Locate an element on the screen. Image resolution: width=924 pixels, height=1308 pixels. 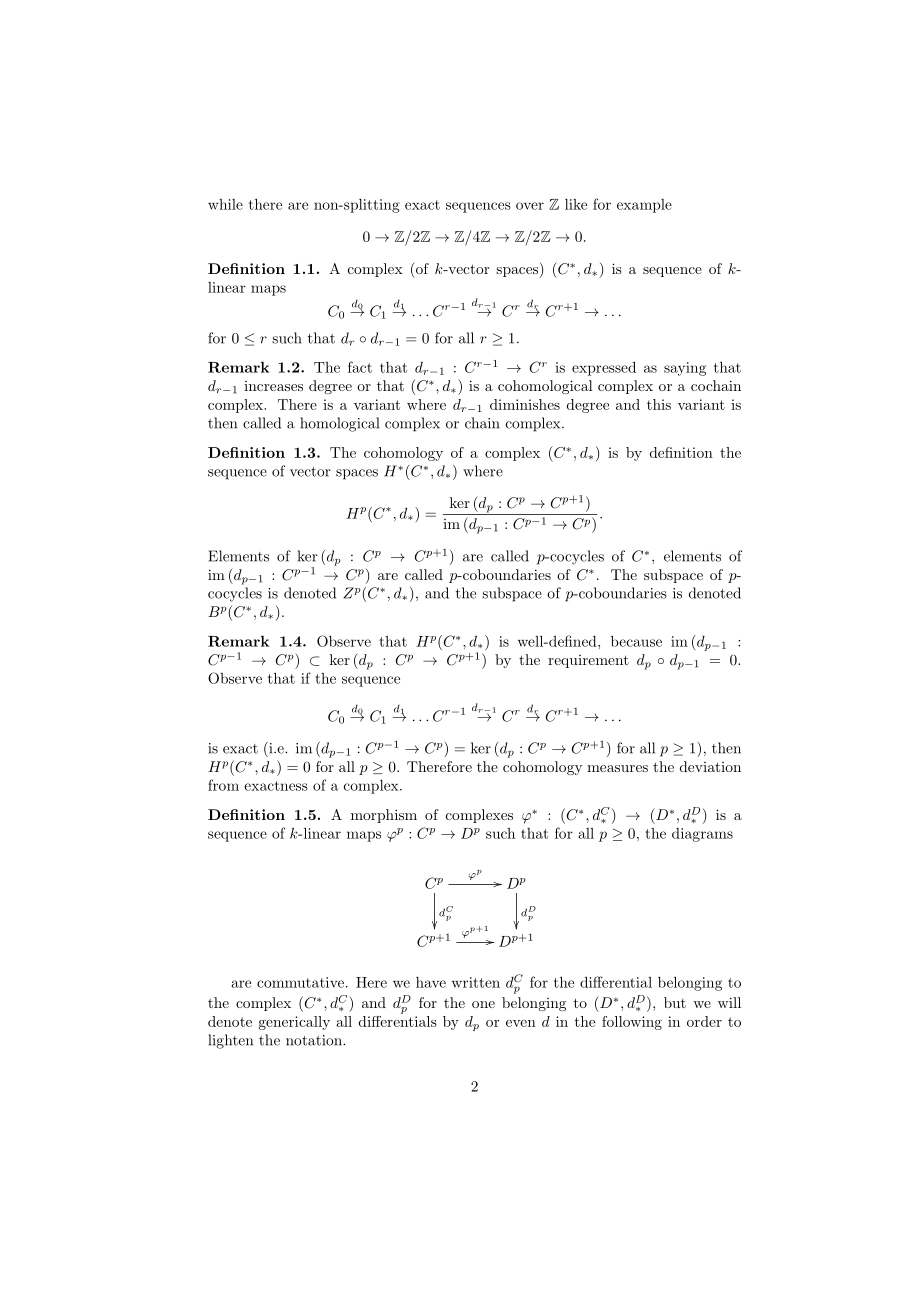
generically is located at coordinates (294, 1023).
